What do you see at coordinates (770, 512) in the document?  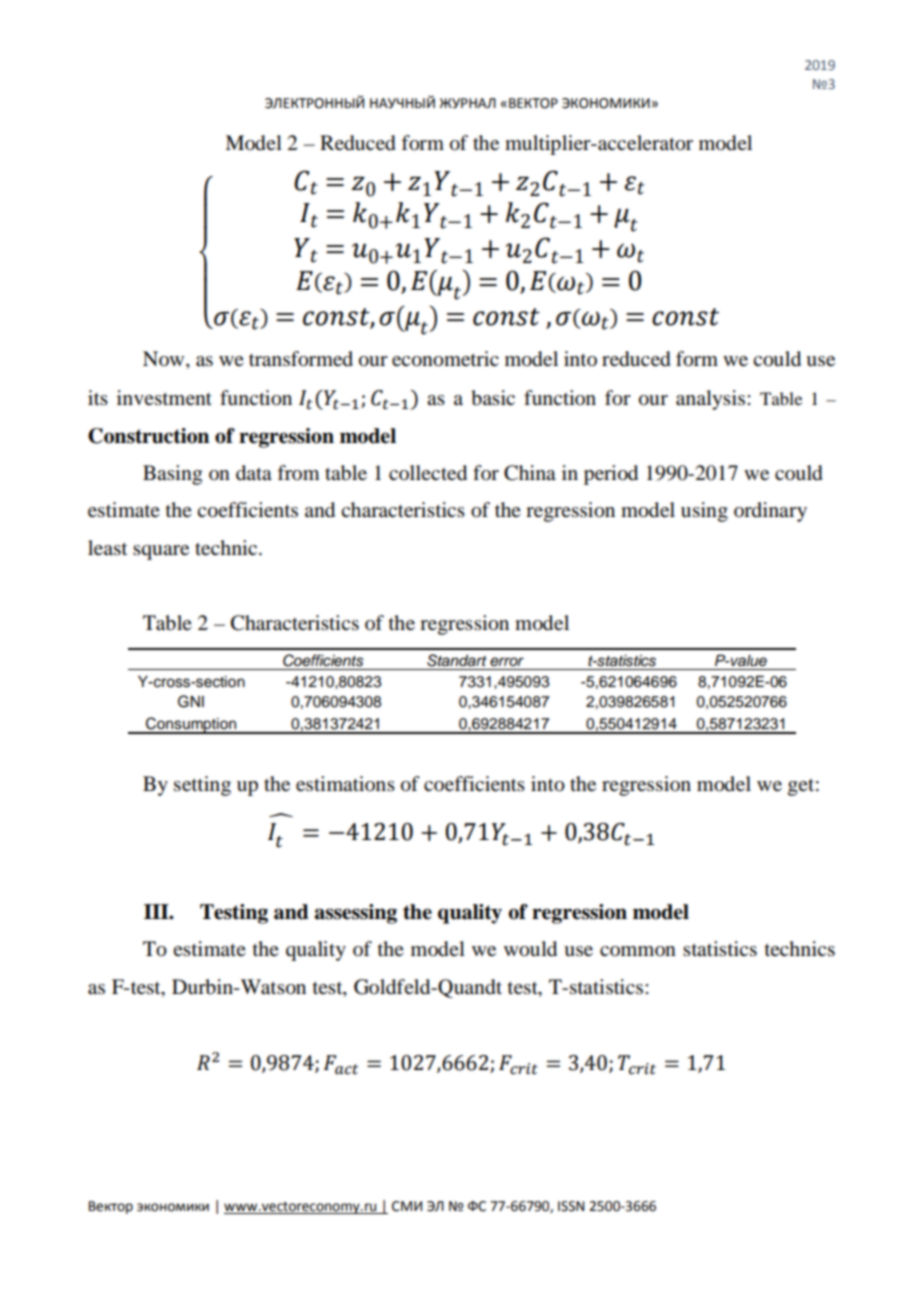 I see `ordinary` at bounding box center [770, 512].
